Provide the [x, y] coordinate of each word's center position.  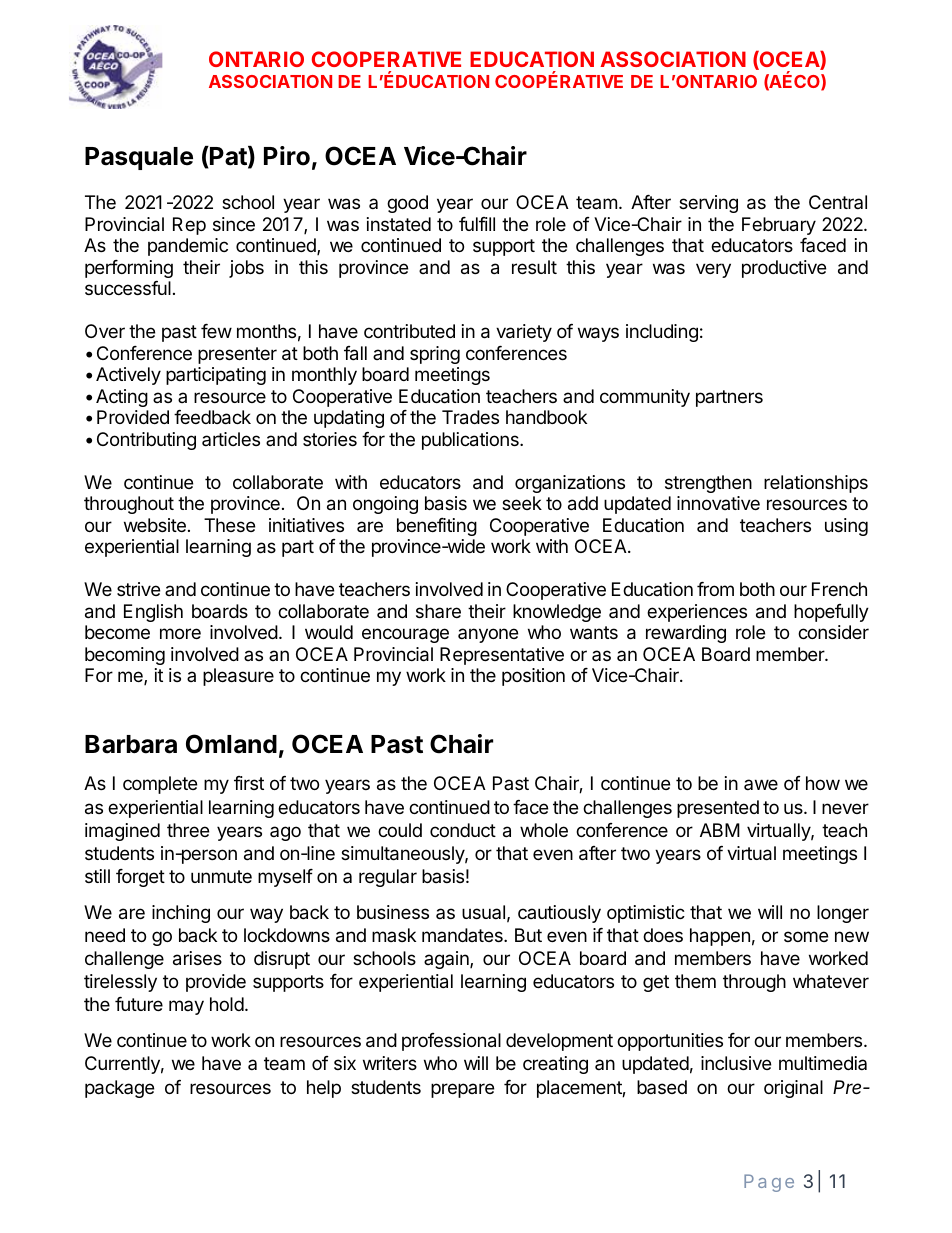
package [119, 1089]
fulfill [477, 224]
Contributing [146, 441]
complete [160, 785]
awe [761, 784]
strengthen [708, 484]
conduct [463, 830]
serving [708, 204]
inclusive [736, 1063]
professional [451, 1042]
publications [471, 441]
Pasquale [139, 158]
